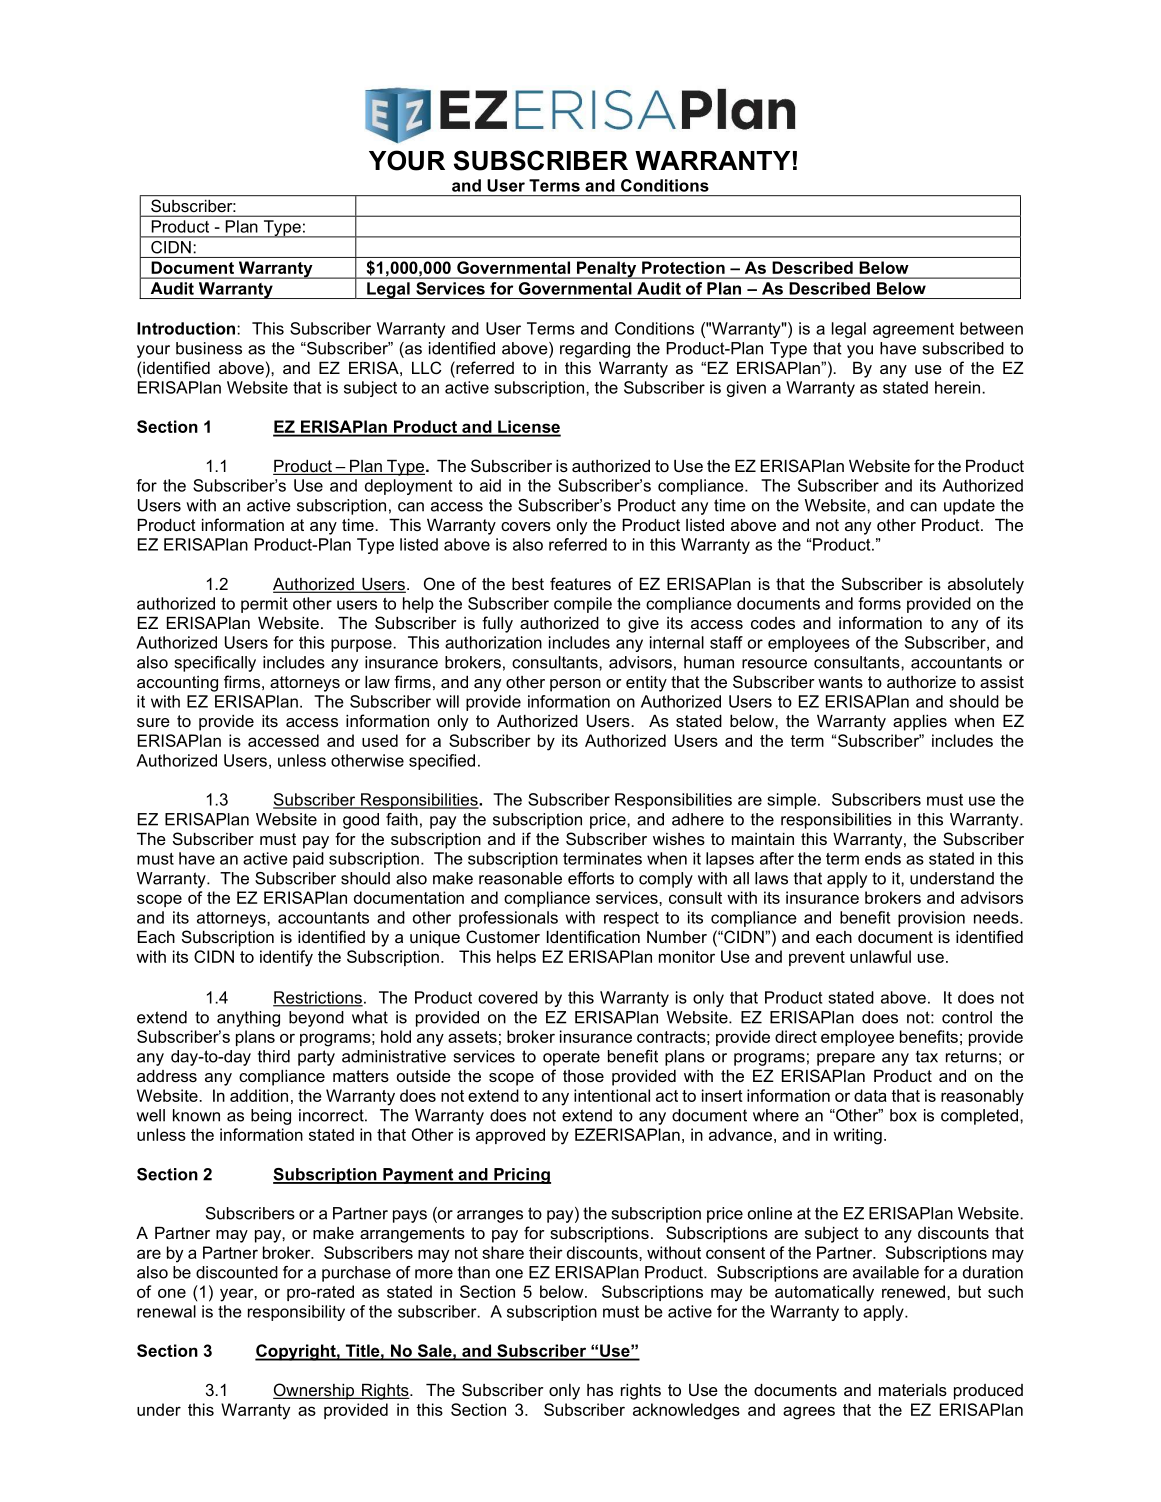 The image size is (1161, 1502). What do you see at coordinates (580, 583) in the image?
I see `features` at bounding box center [580, 583].
